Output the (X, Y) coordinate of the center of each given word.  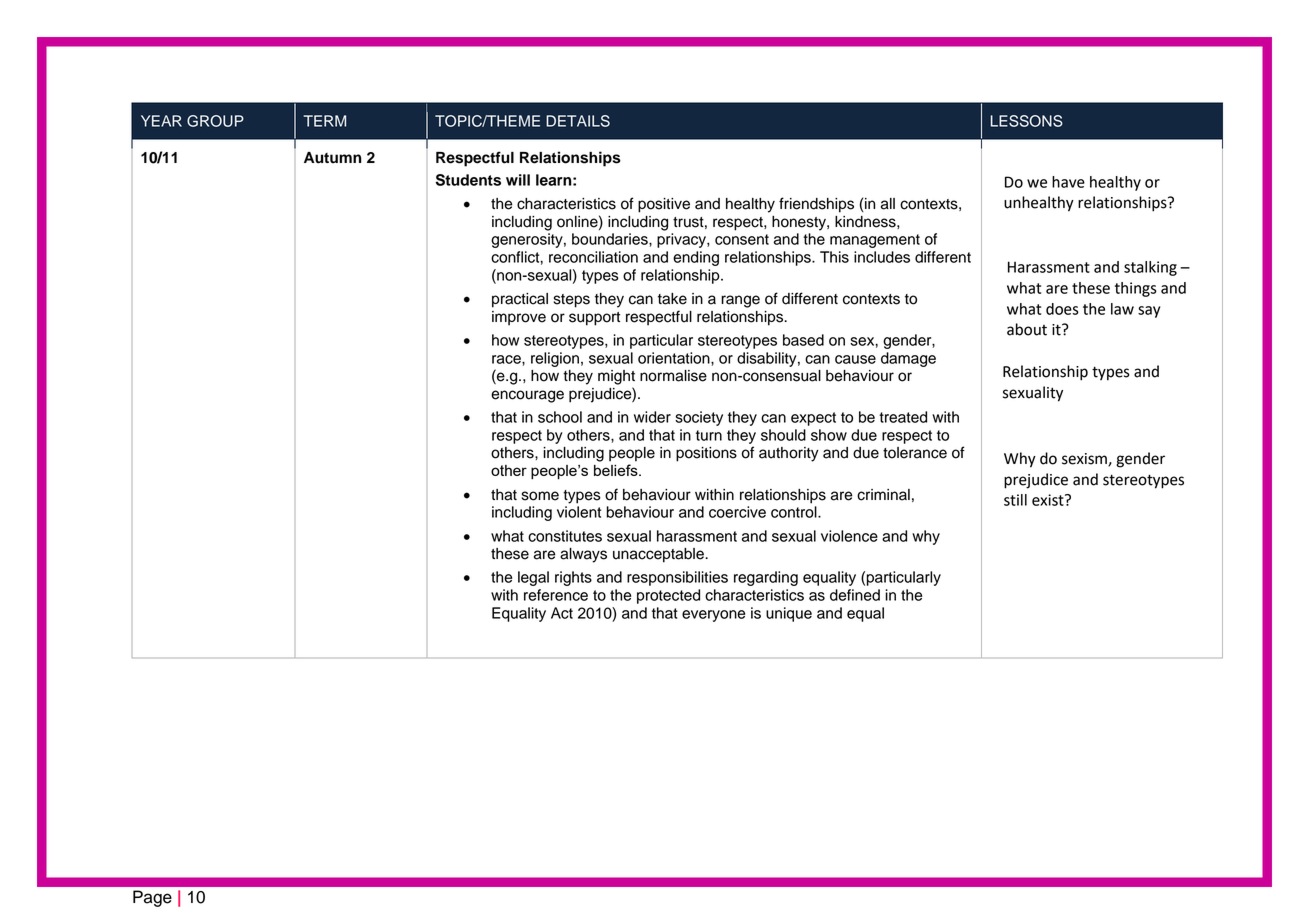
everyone (713, 616)
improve (519, 318)
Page (152, 898)
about (1027, 329)
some (540, 496)
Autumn (332, 158)
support (594, 319)
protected (668, 596)
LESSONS (1026, 121)
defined (855, 595)
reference (556, 595)
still (1015, 500)
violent (579, 512)
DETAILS (578, 121)
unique (789, 614)
